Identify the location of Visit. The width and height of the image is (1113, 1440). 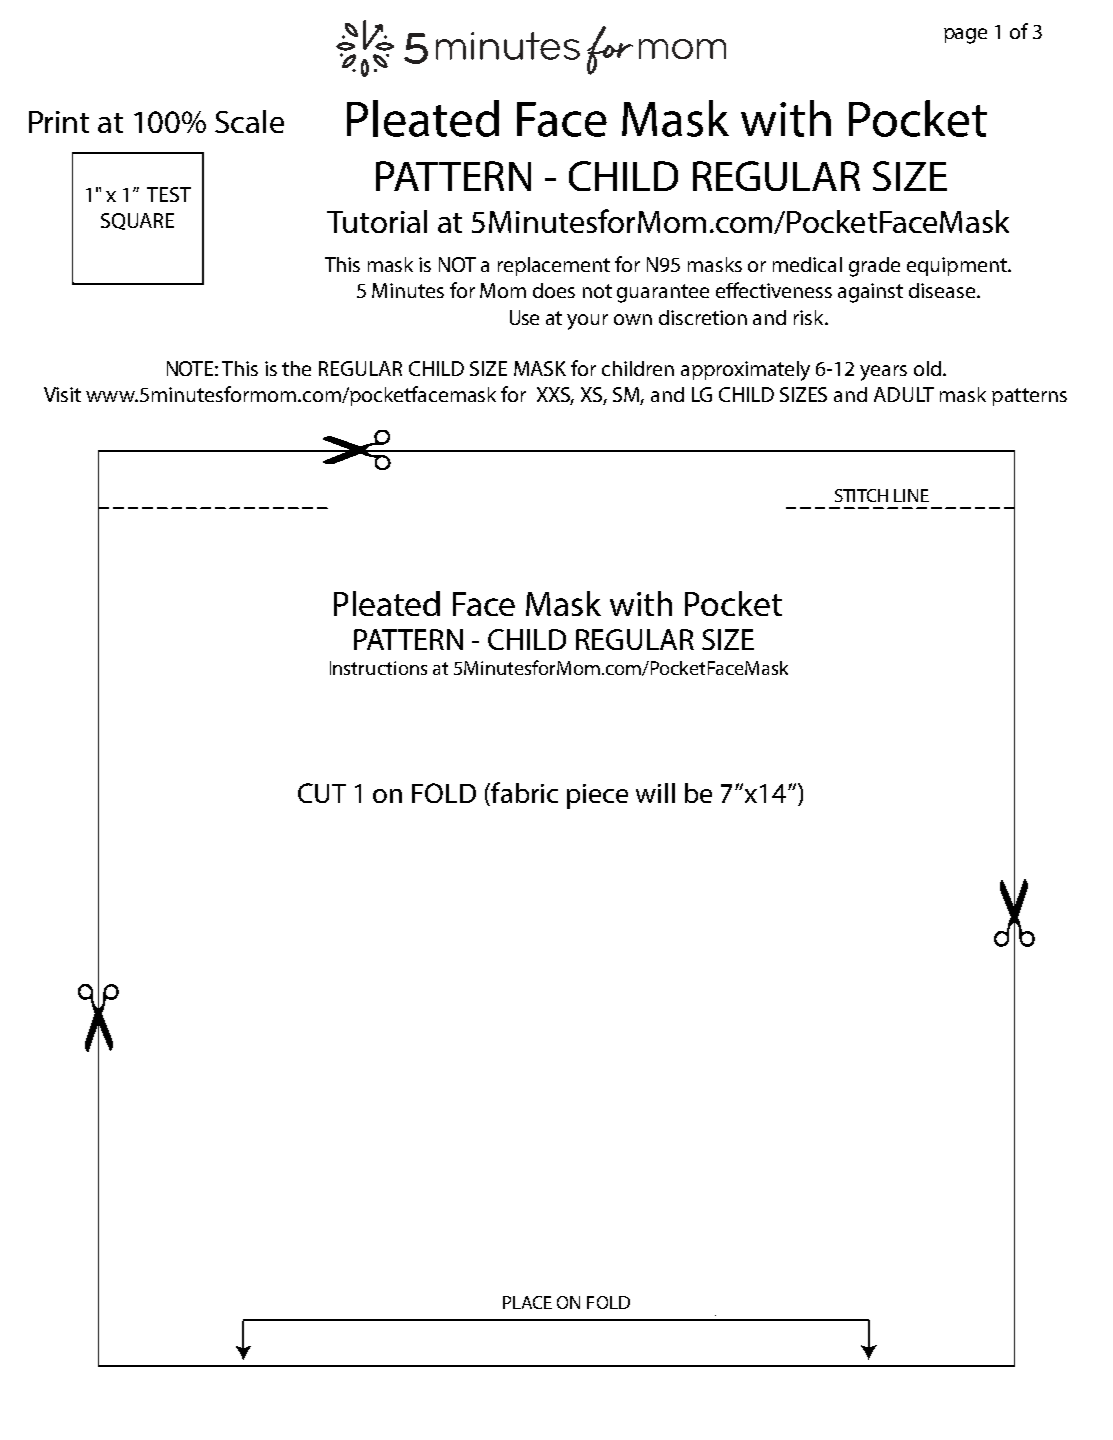
(62, 394).
